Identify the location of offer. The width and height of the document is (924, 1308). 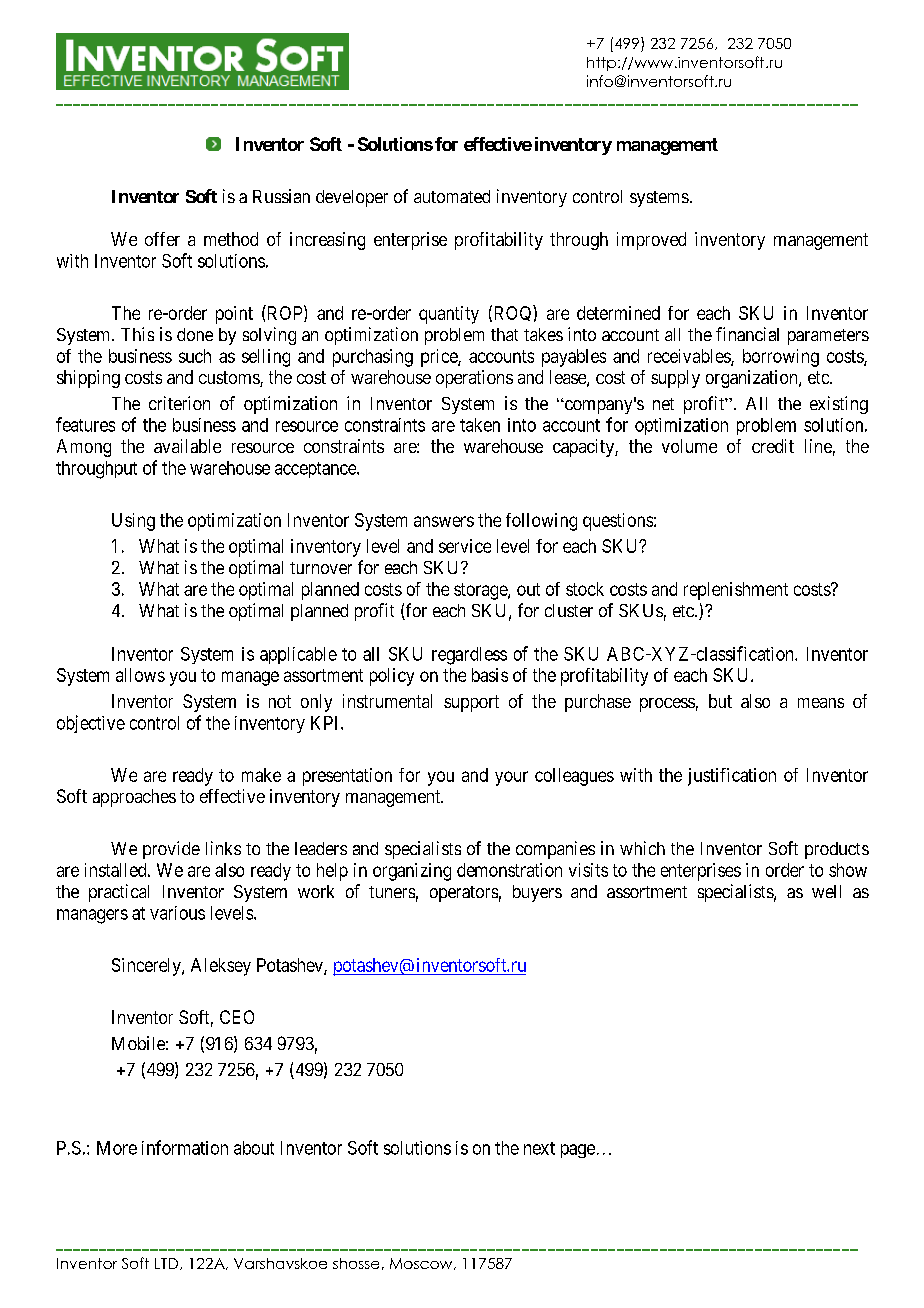
(162, 239).
